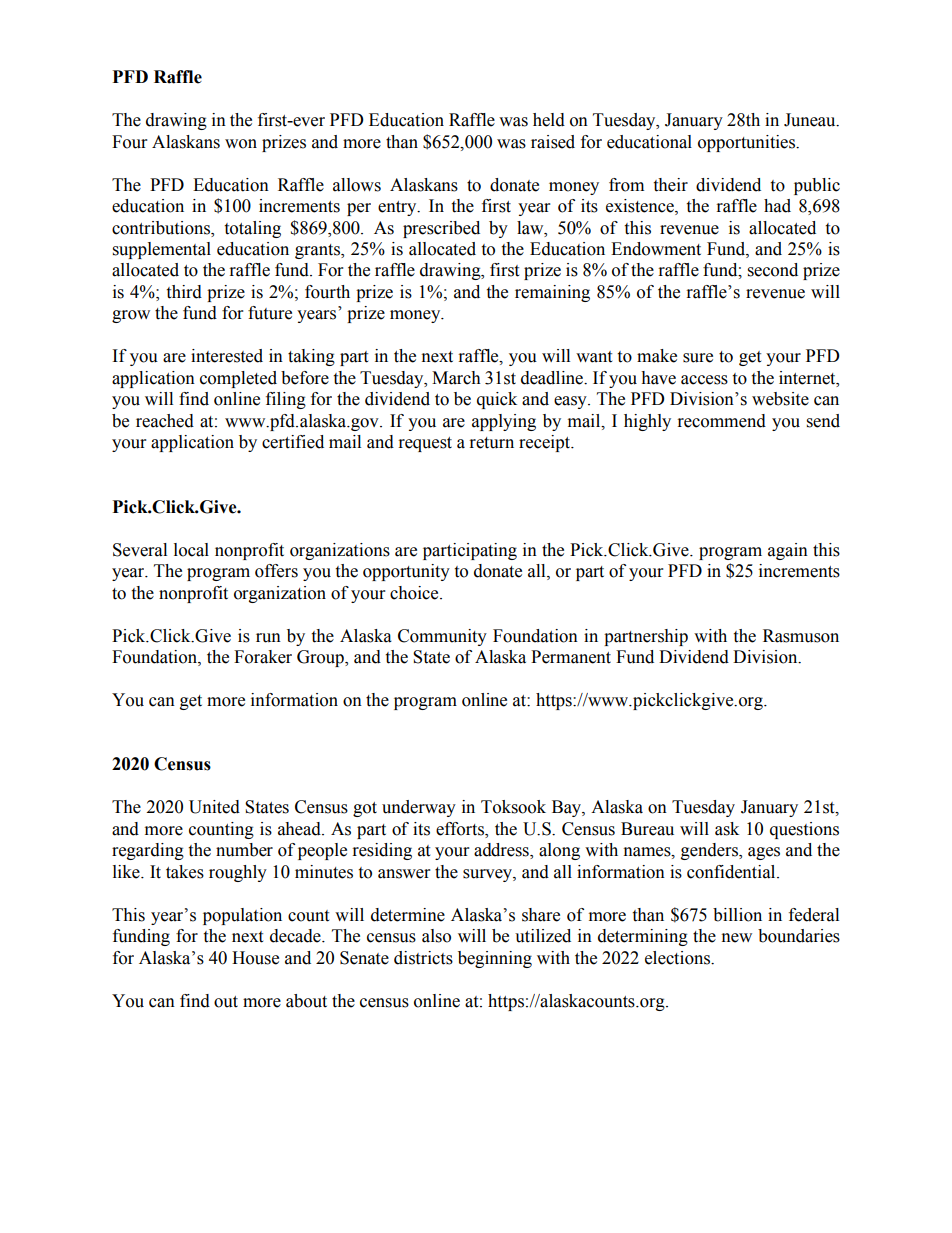  I want to click on sure, so click(698, 358).
